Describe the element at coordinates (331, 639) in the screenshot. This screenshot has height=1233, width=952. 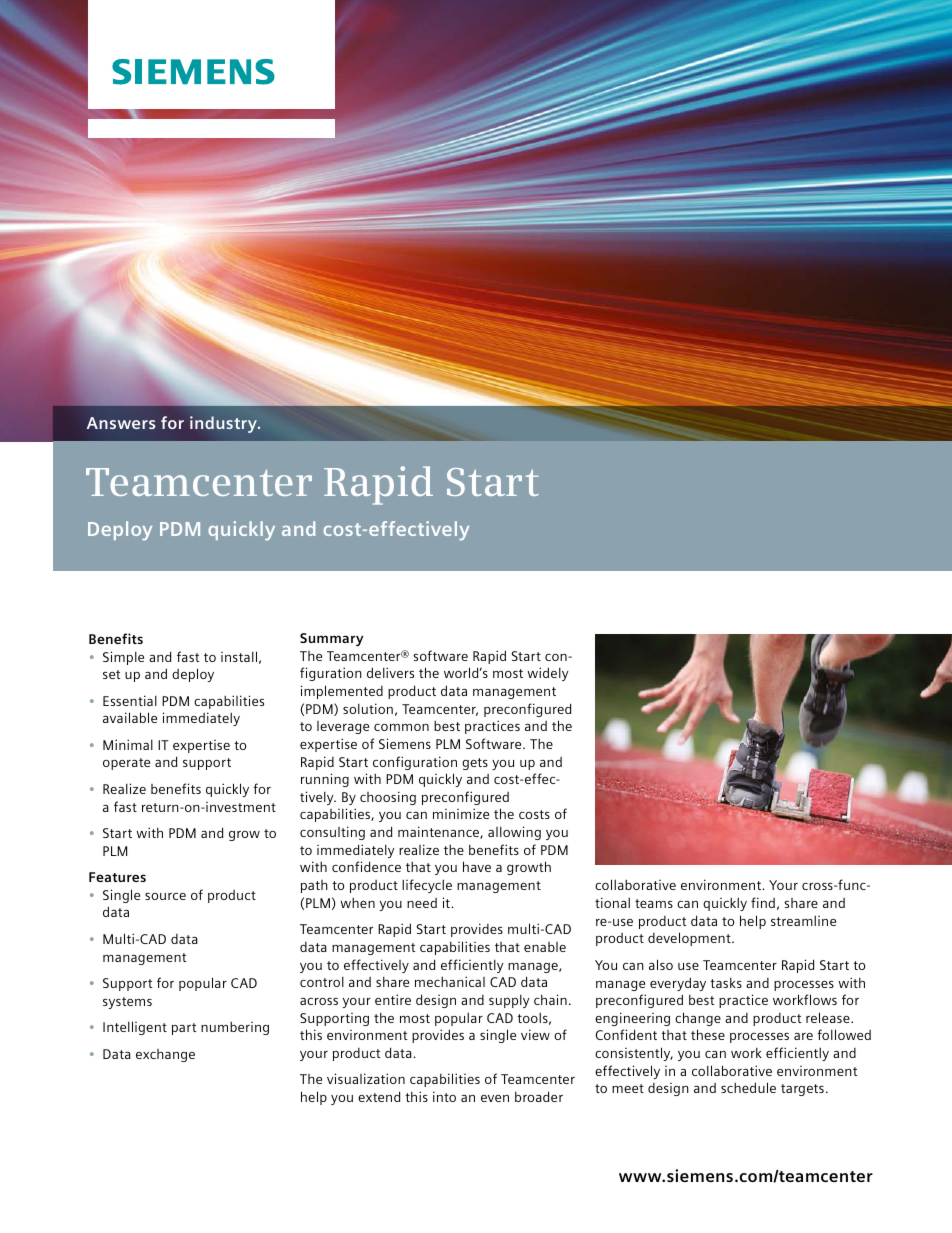
I see `Summary` at that location.
